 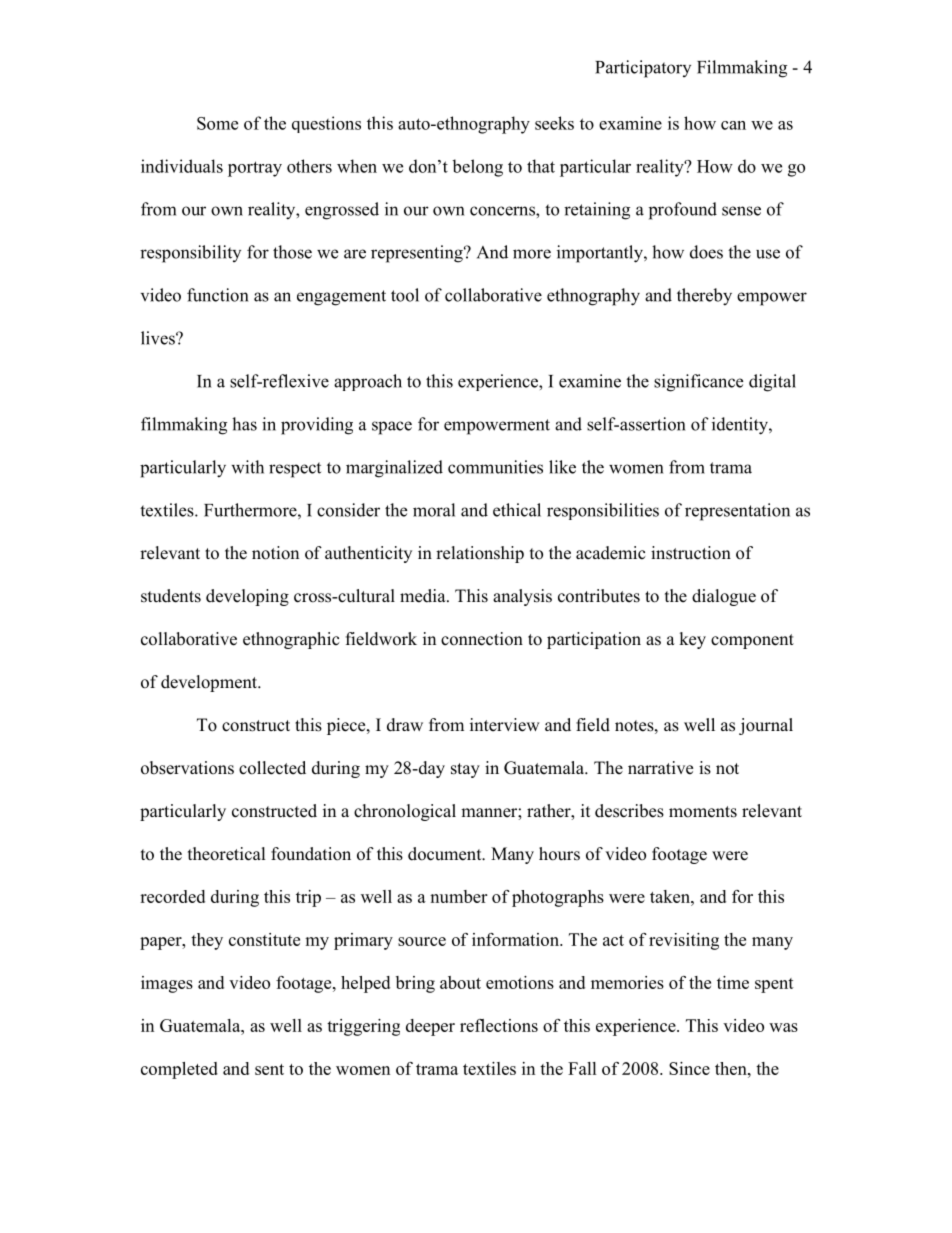 What do you see at coordinates (210, 683) in the image?
I see `development` at bounding box center [210, 683].
